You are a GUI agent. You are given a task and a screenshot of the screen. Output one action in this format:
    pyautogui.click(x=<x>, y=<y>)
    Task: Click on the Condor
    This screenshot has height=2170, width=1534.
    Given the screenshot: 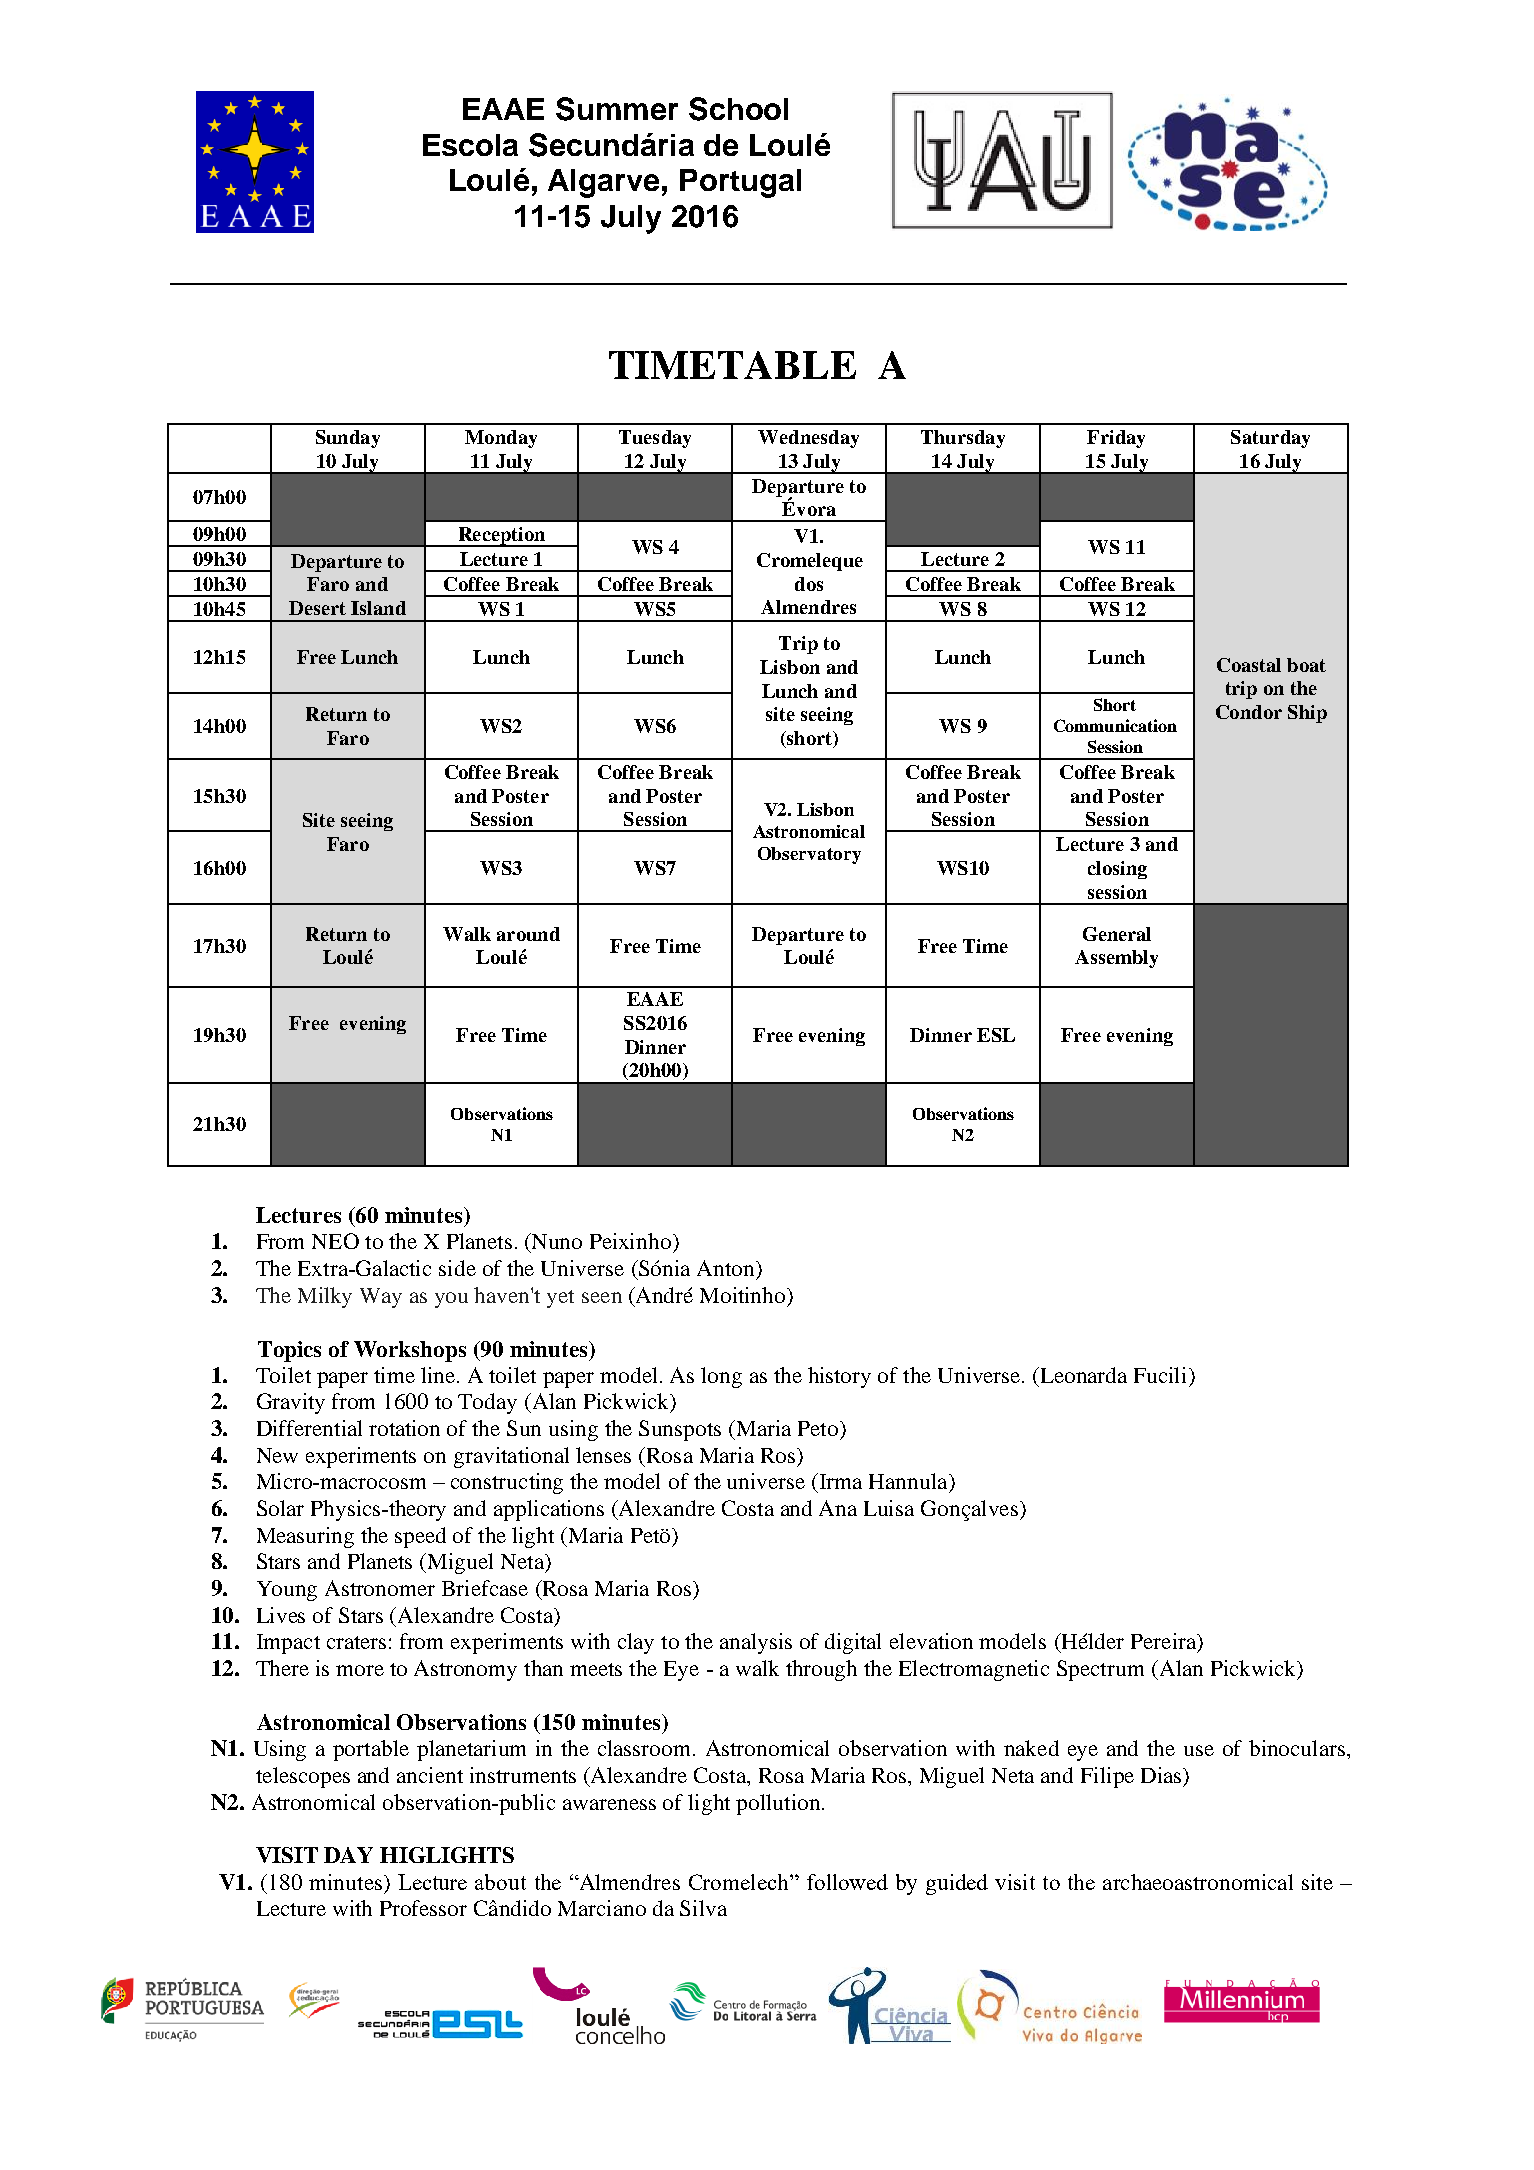 What is the action you would take?
    pyautogui.click(x=1249, y=712)
